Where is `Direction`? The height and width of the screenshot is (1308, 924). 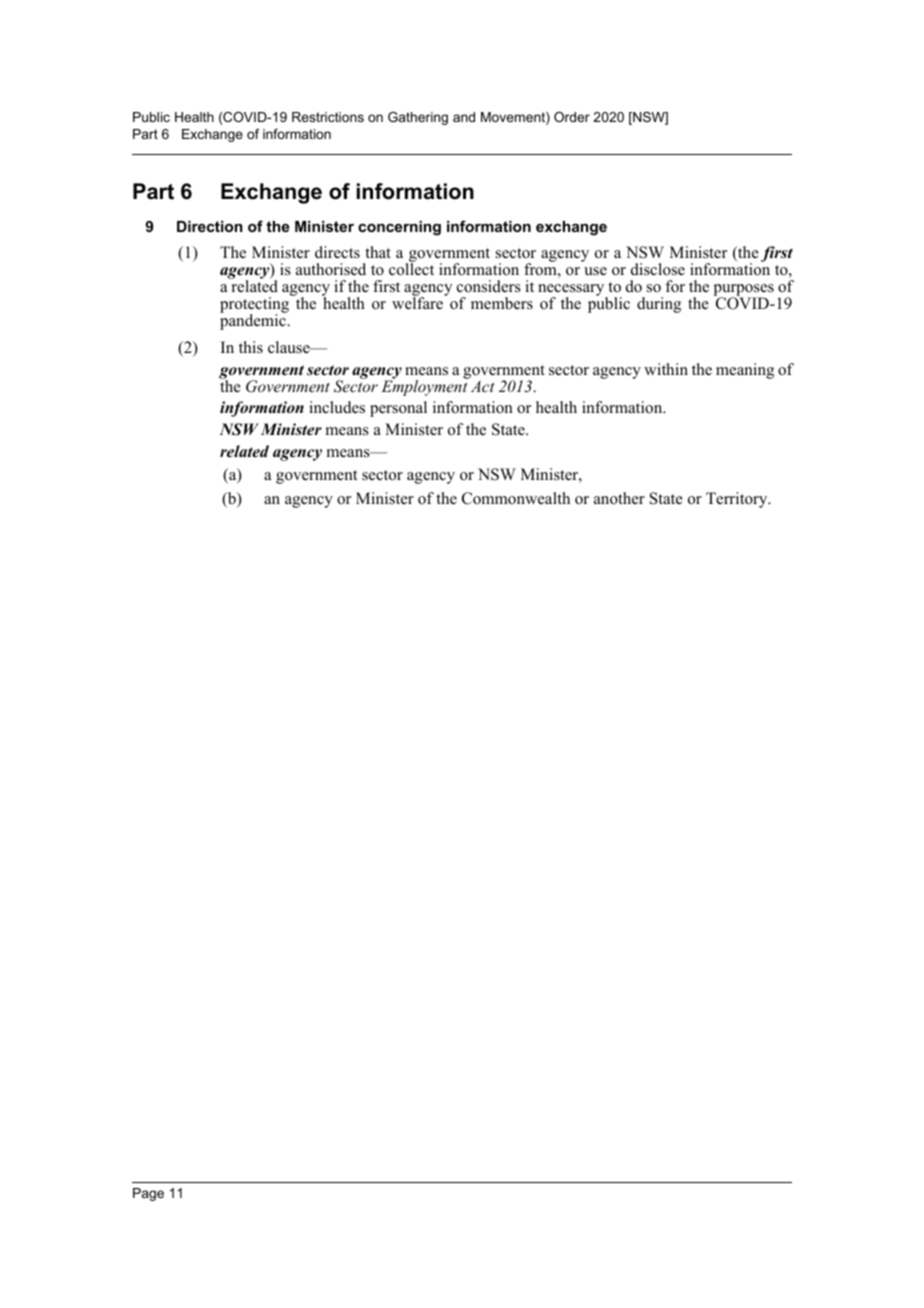
Direction is located at coordinates (210, 226).
